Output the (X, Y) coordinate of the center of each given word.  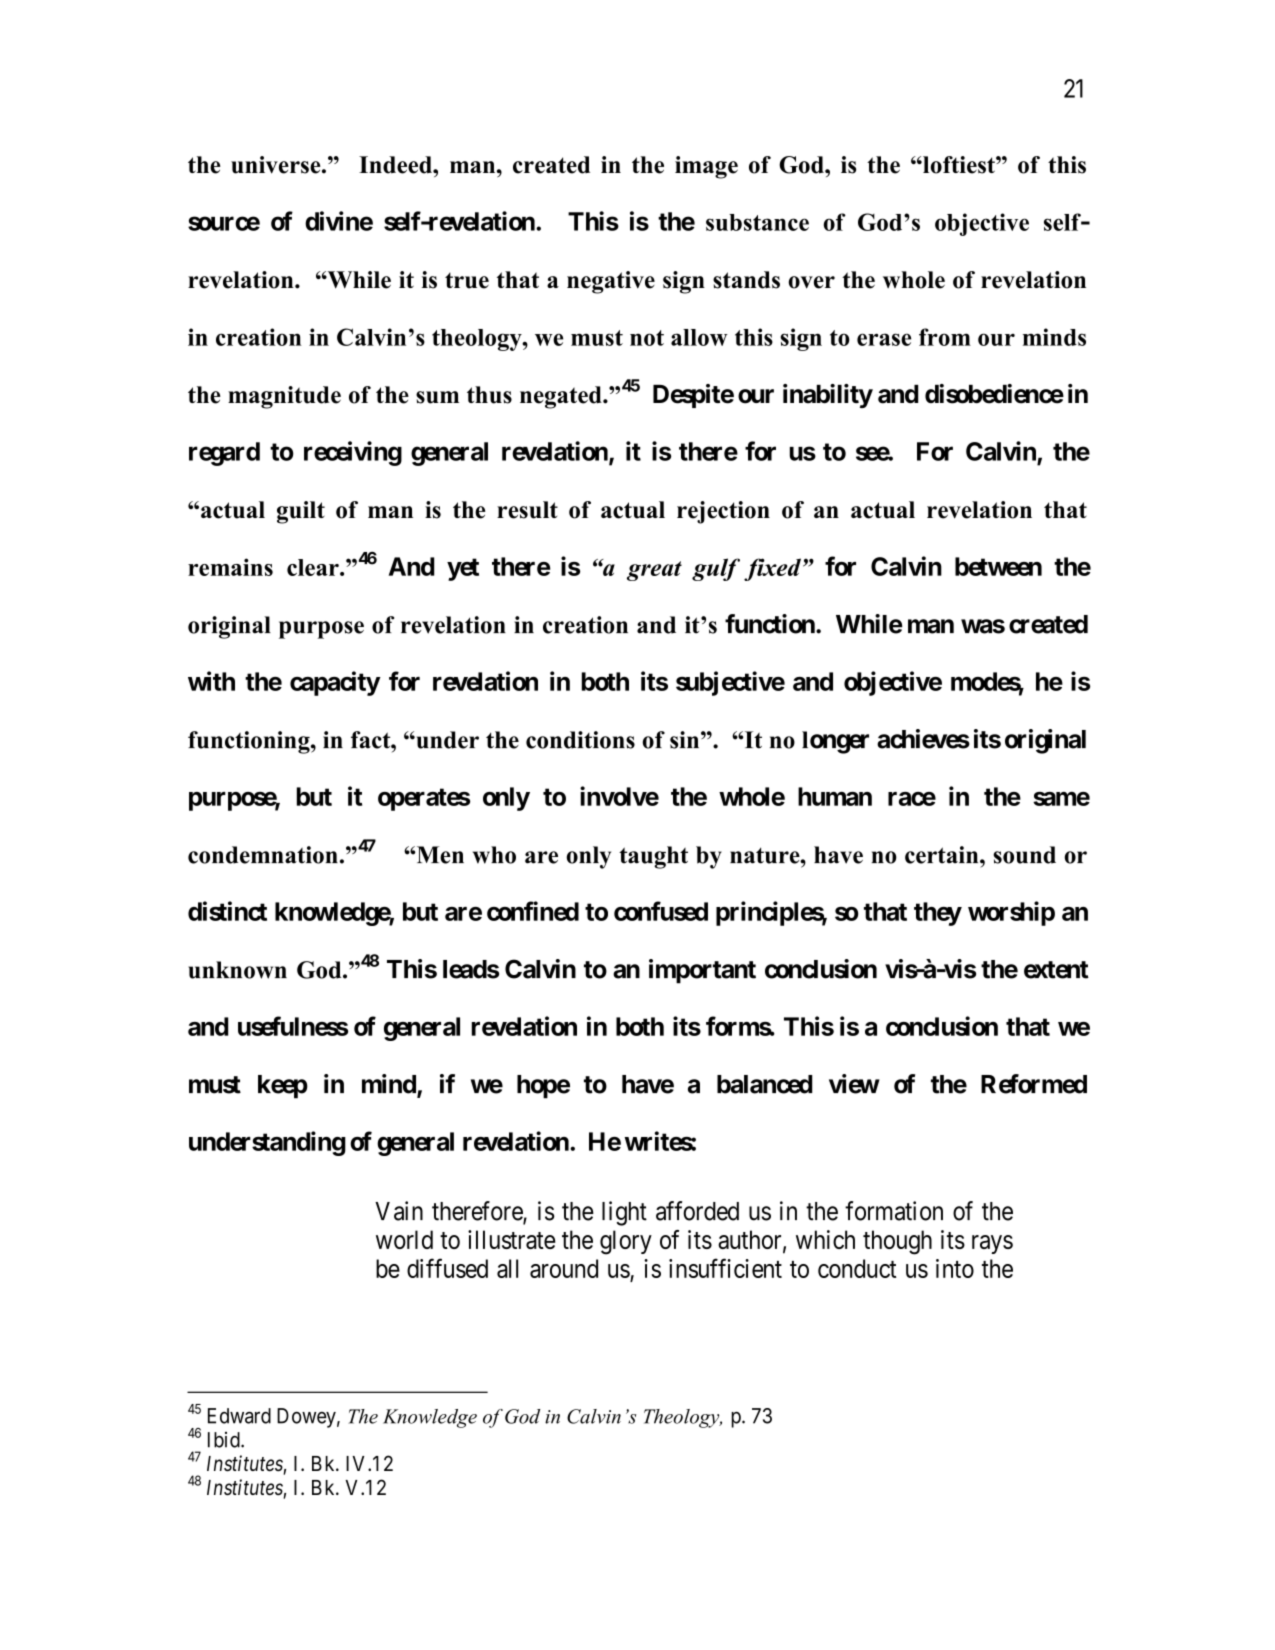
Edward (239, 1416)
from (945, 337)
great (654, 571)
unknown (237, 970)
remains (230, 567)
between (998, 566)
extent (1056, 970)
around (564, 1268)
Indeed (396, 165)
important (702, 971)
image (706, 167)
